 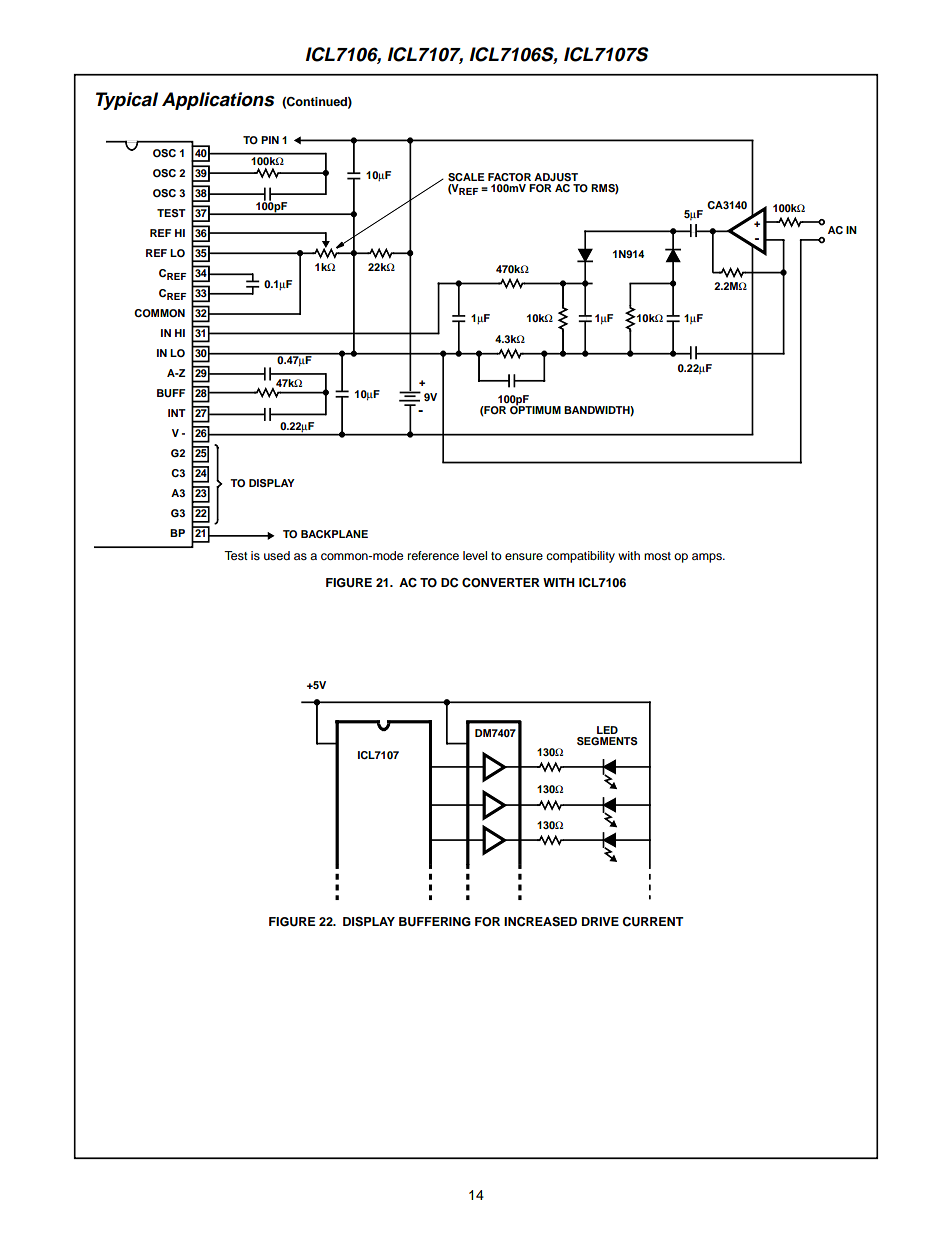 I want to click on CURRENT, so click(x=653, y=922).
